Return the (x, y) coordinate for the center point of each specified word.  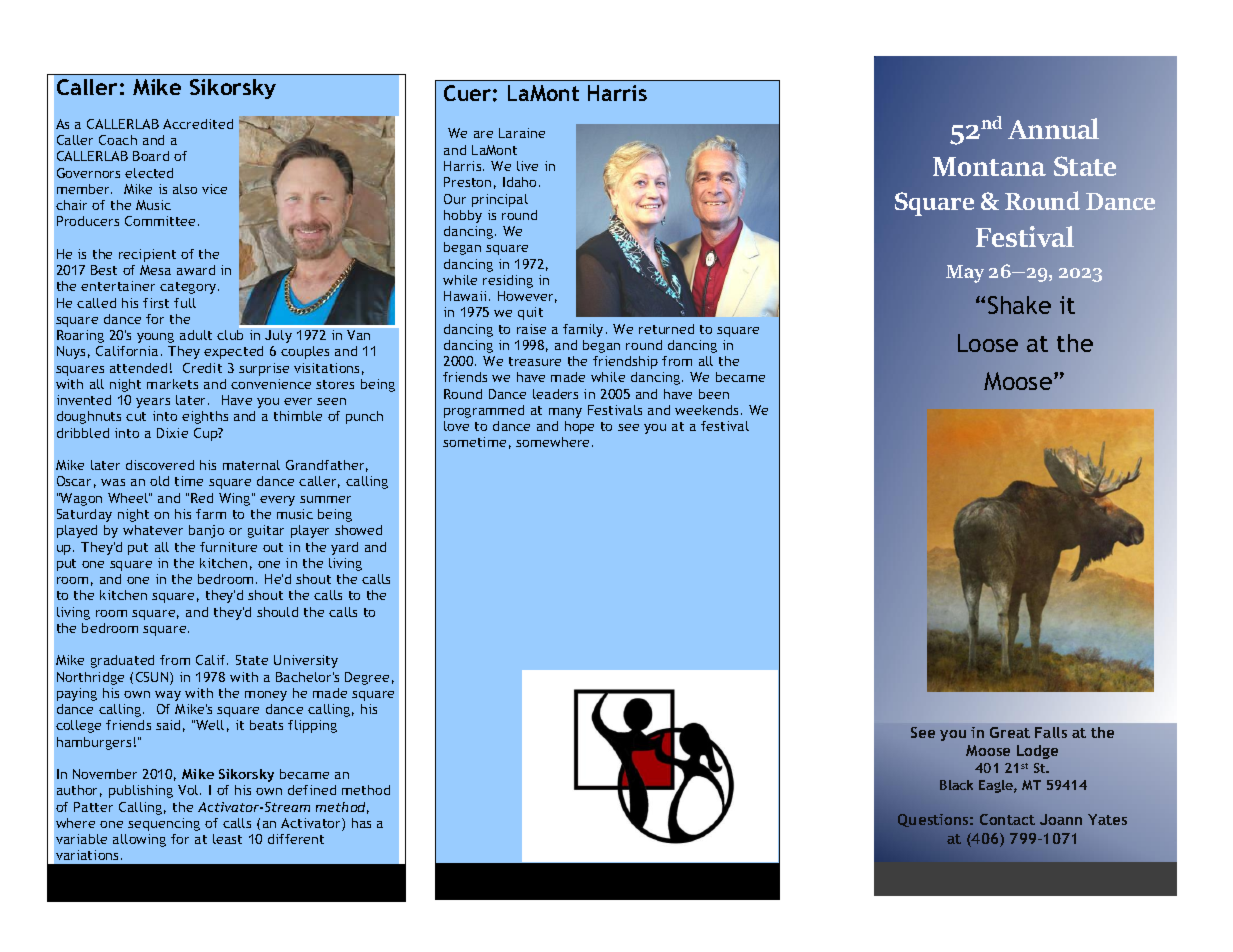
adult (196, 335)
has (361, 823)
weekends (708, 410)
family (583, 330)
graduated (122, 661)
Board (151, 156)
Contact (1007, 819)
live (527, 166)
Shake (1019, 305)
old (159, 481)
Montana (989, 166)
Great (1010, 732)
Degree (367, 678)
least (227, 839)
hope (579, 427)
